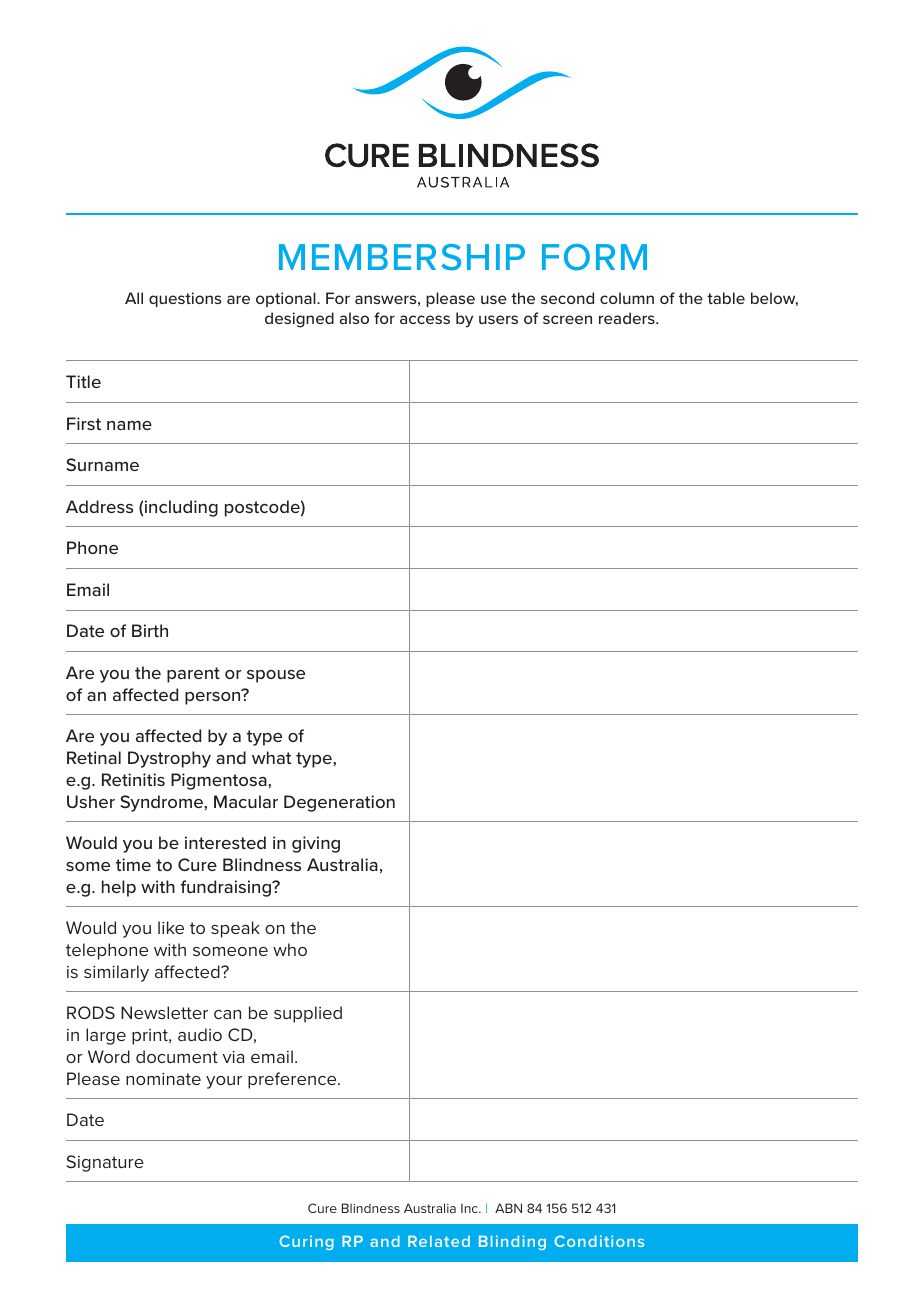  What do you see at coordinates (627, 298) in the page?
I see `column` at bounding box center [627, 298].
